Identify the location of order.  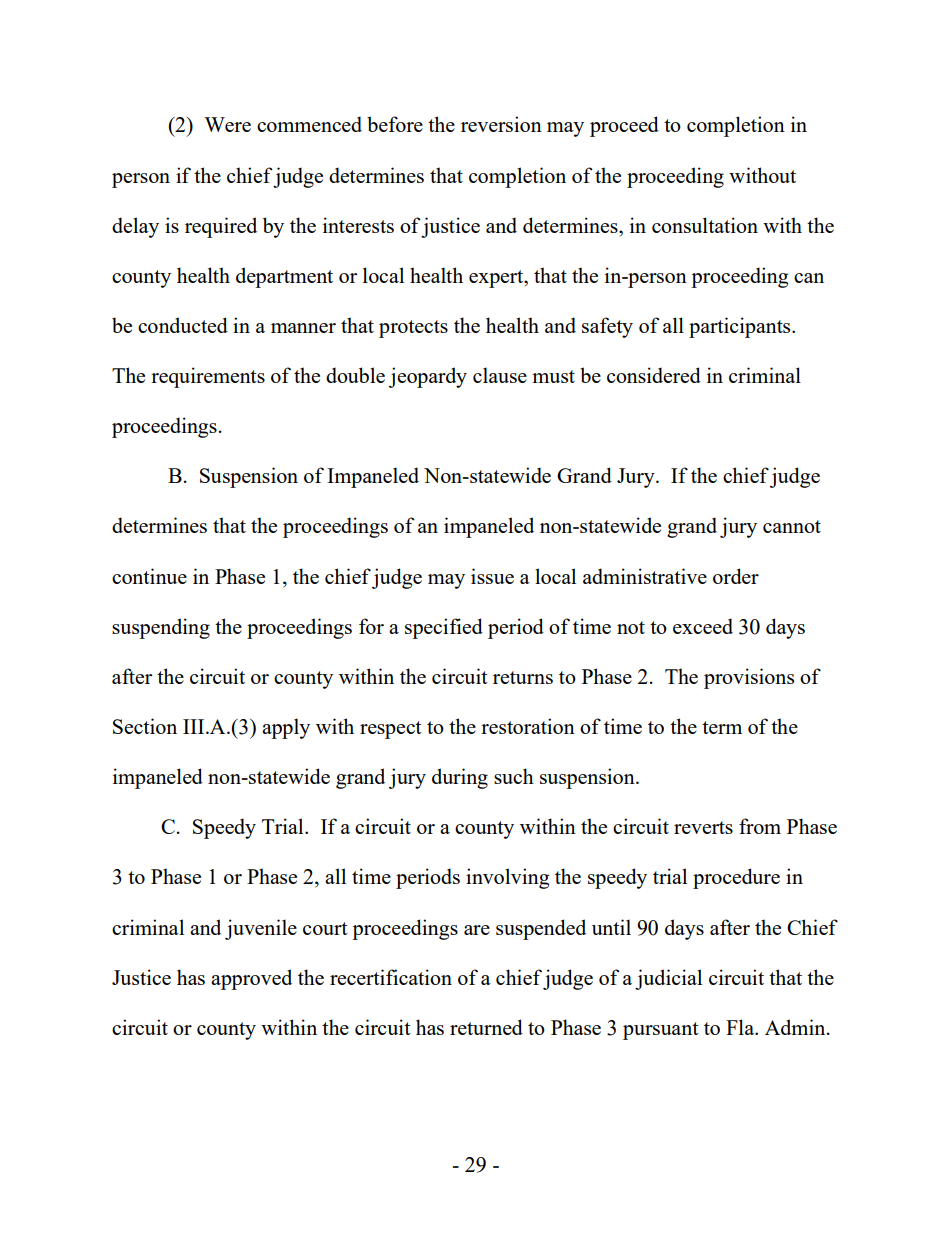
(736, 576).
